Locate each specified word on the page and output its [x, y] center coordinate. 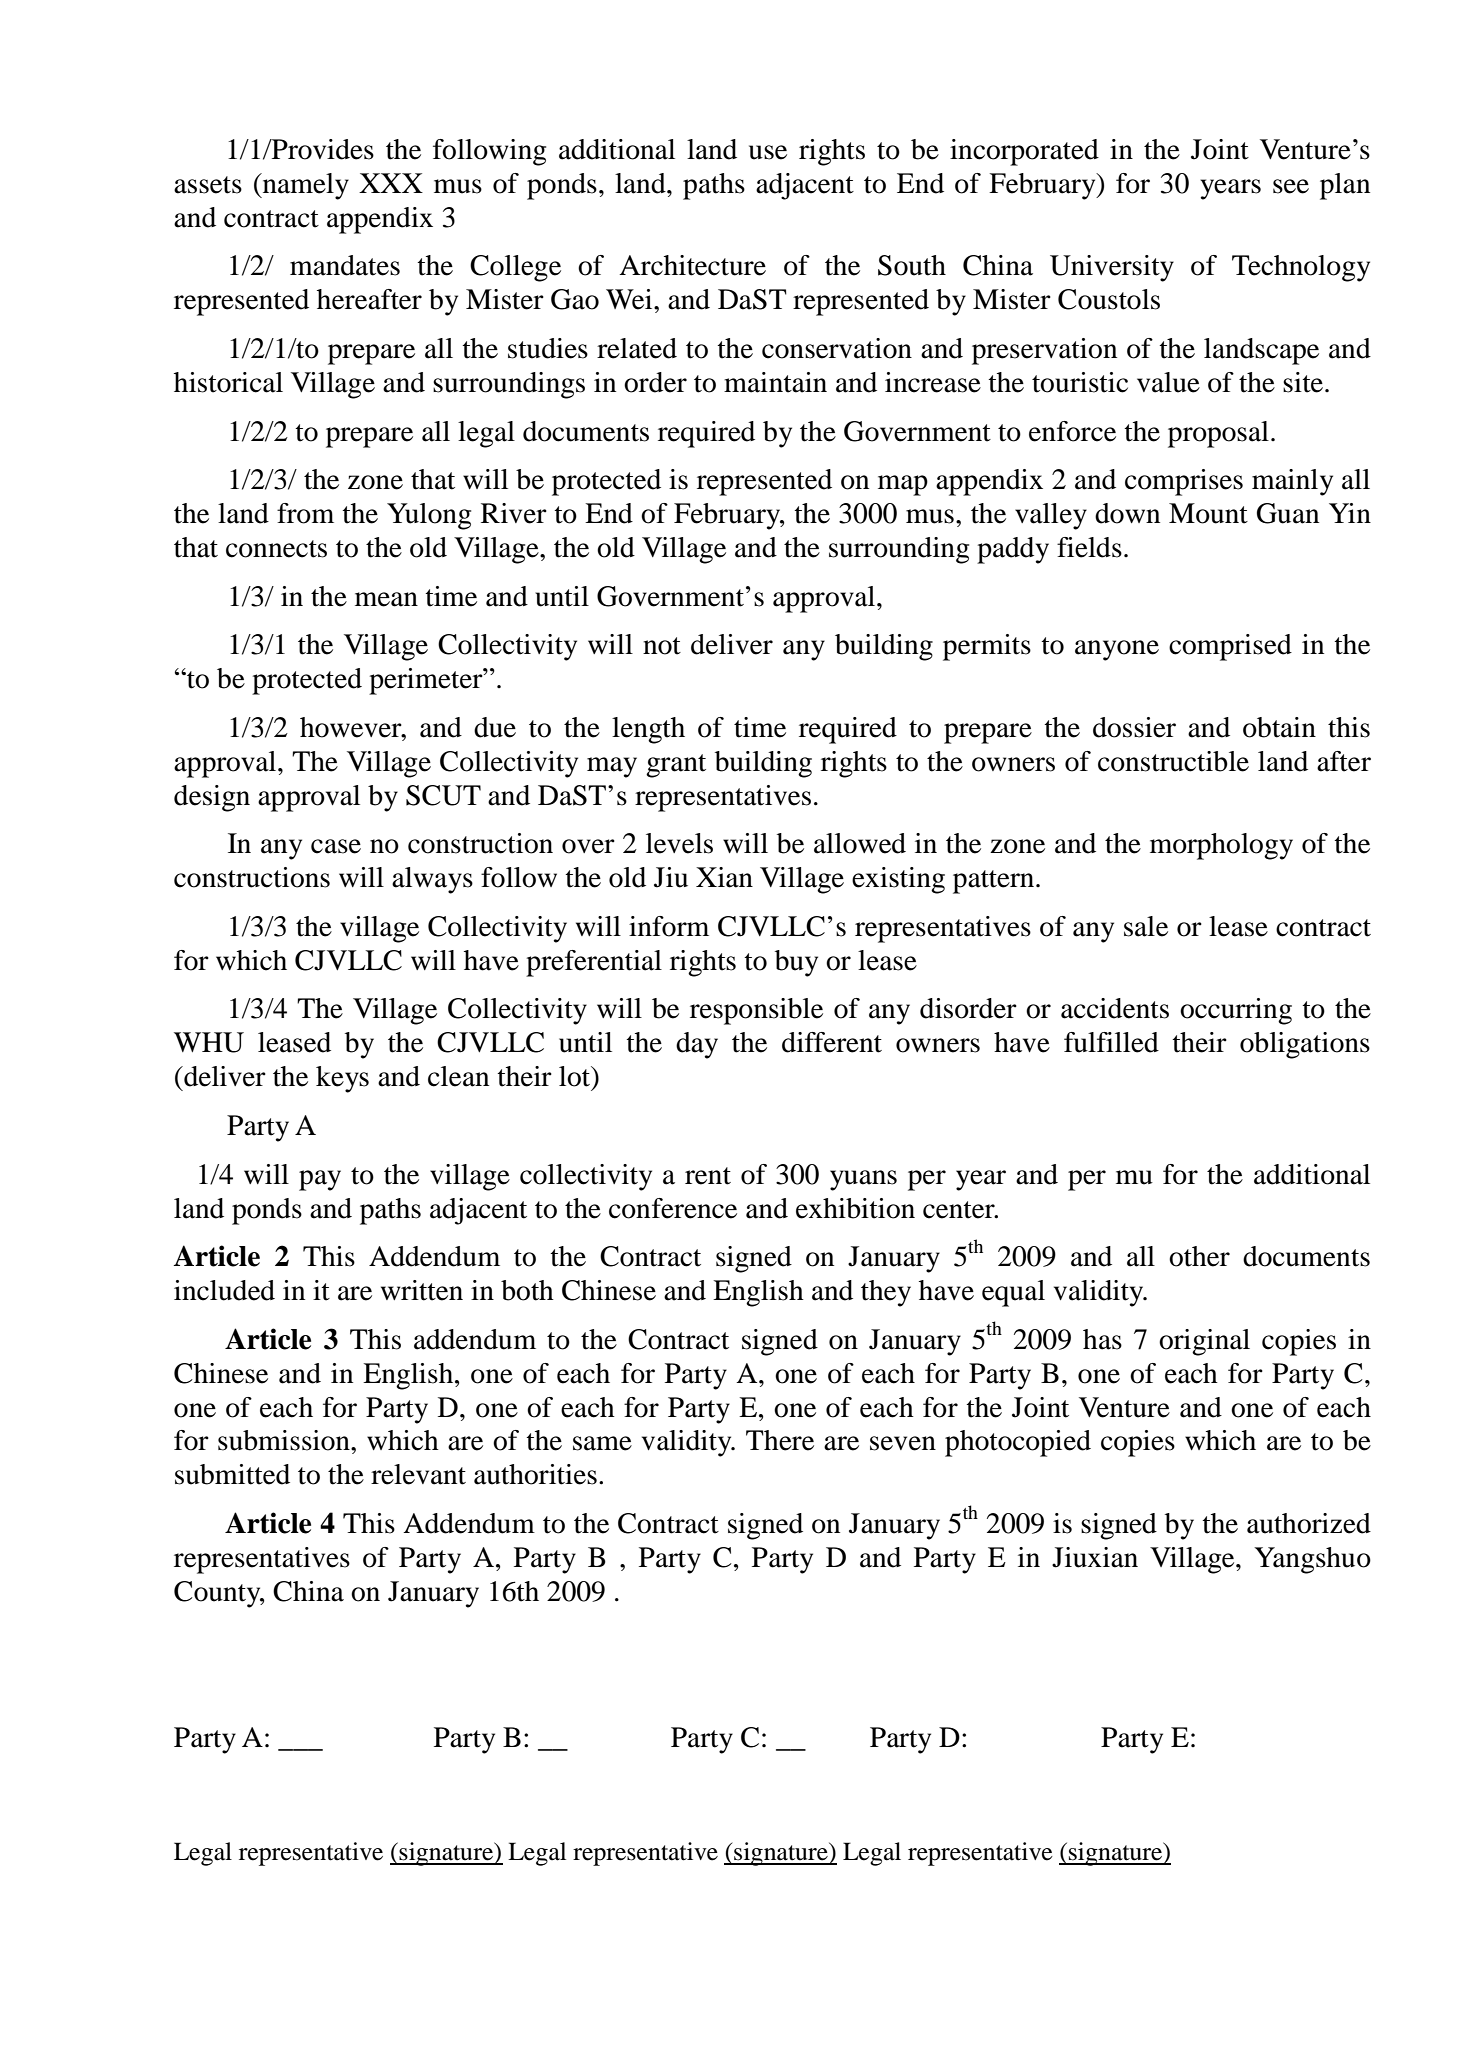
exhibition [855, 1208]
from [305, 513]
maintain [775, 382]
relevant [418, 1474]
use [768, 152]
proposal [1218, 434]
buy [796, 963]
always [432, 880]
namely [304, 186]
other [1199, 1256]
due [495, 727]
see [1291, 186]
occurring [1236, 1011]
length [648, 730]
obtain [1279, 727]
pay [320, 1180]
